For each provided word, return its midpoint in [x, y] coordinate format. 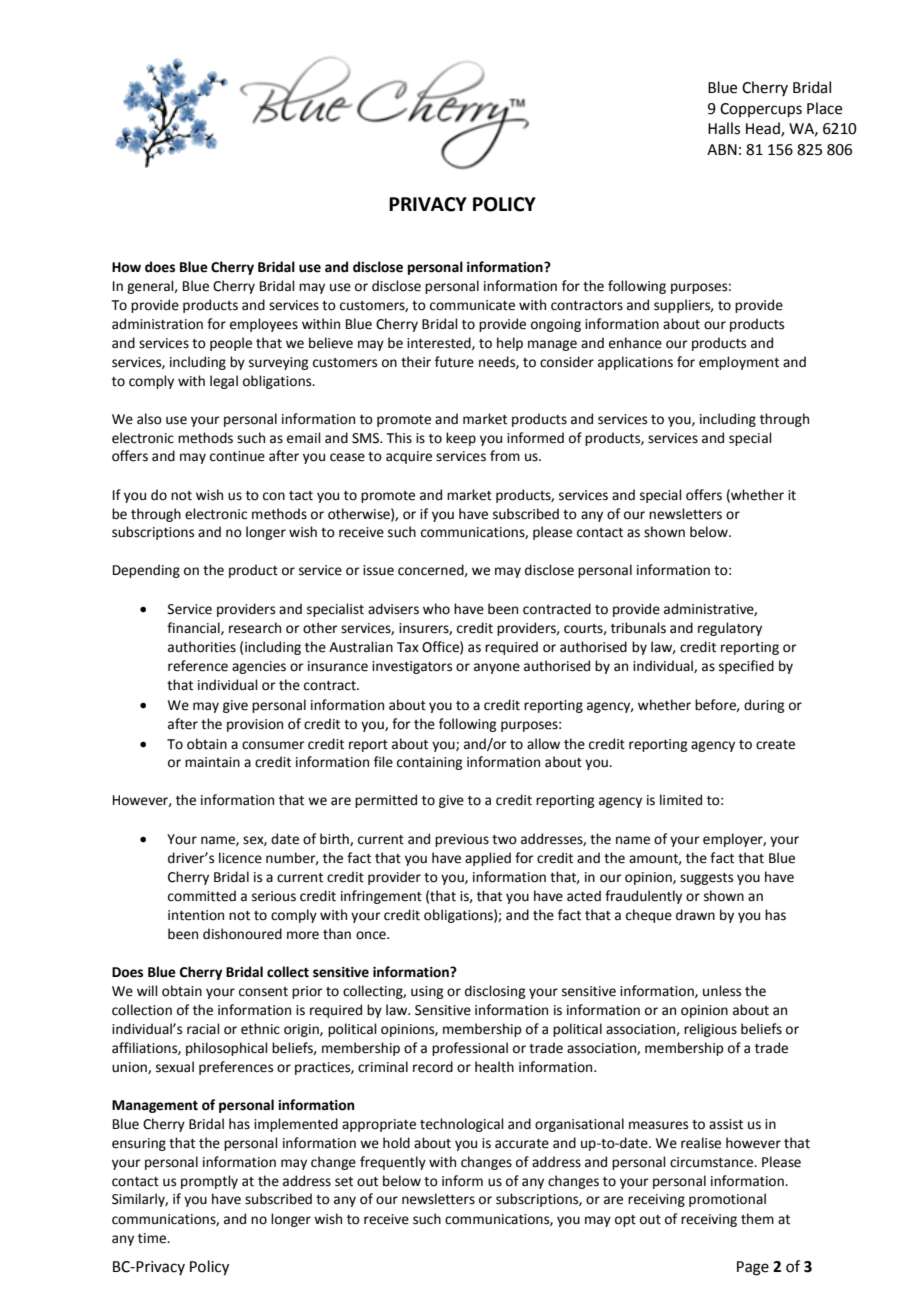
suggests [706, 879]
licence [240, 858]
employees [264, 325]
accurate [522, 1144]
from [505, 456]
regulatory [730, 629]
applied [488, 859]
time [153, 1238]
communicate [472, 305]
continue [237, 456]
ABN [722, 149]
